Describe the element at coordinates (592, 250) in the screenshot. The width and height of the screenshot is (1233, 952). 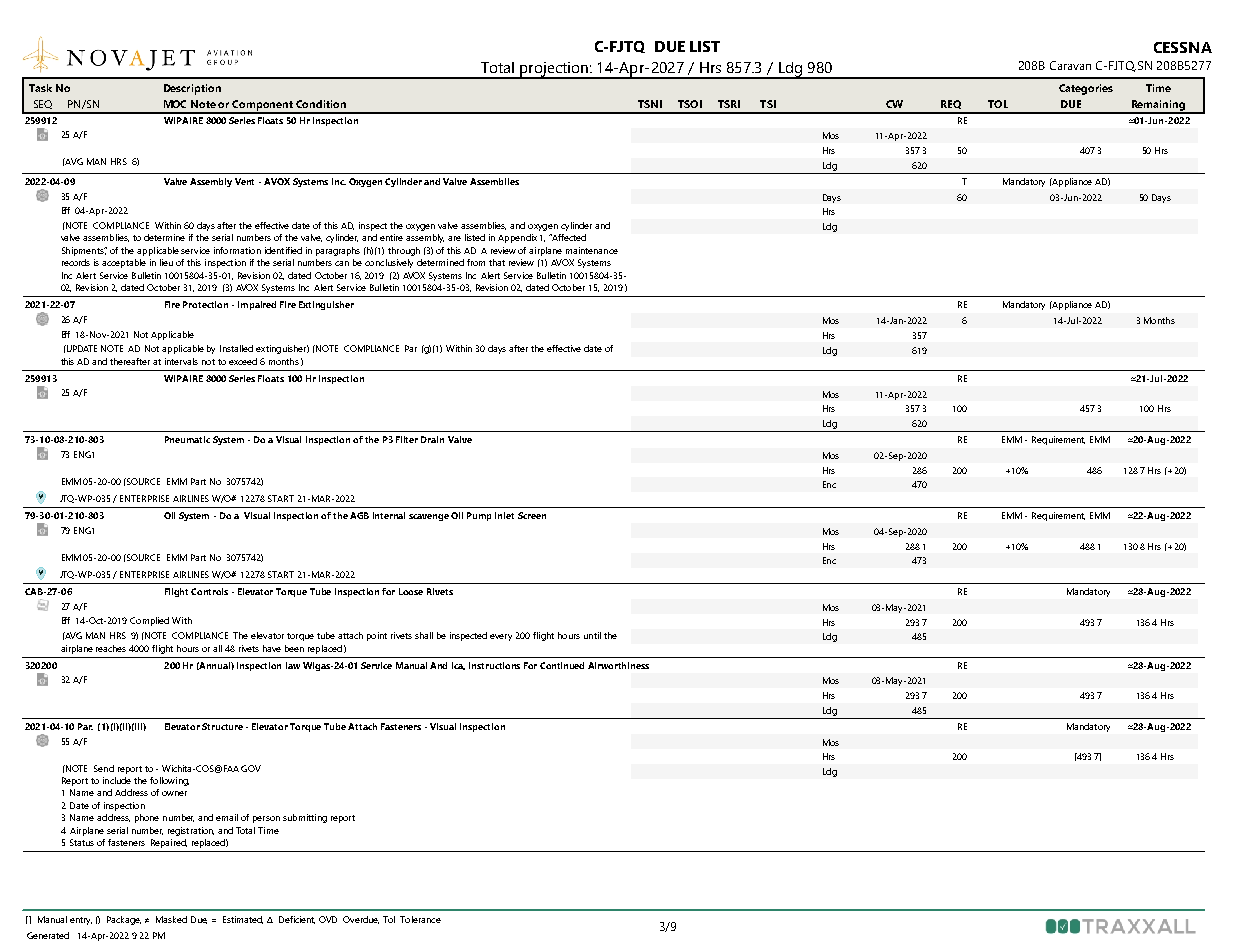
I see `maintenance` at that location.
